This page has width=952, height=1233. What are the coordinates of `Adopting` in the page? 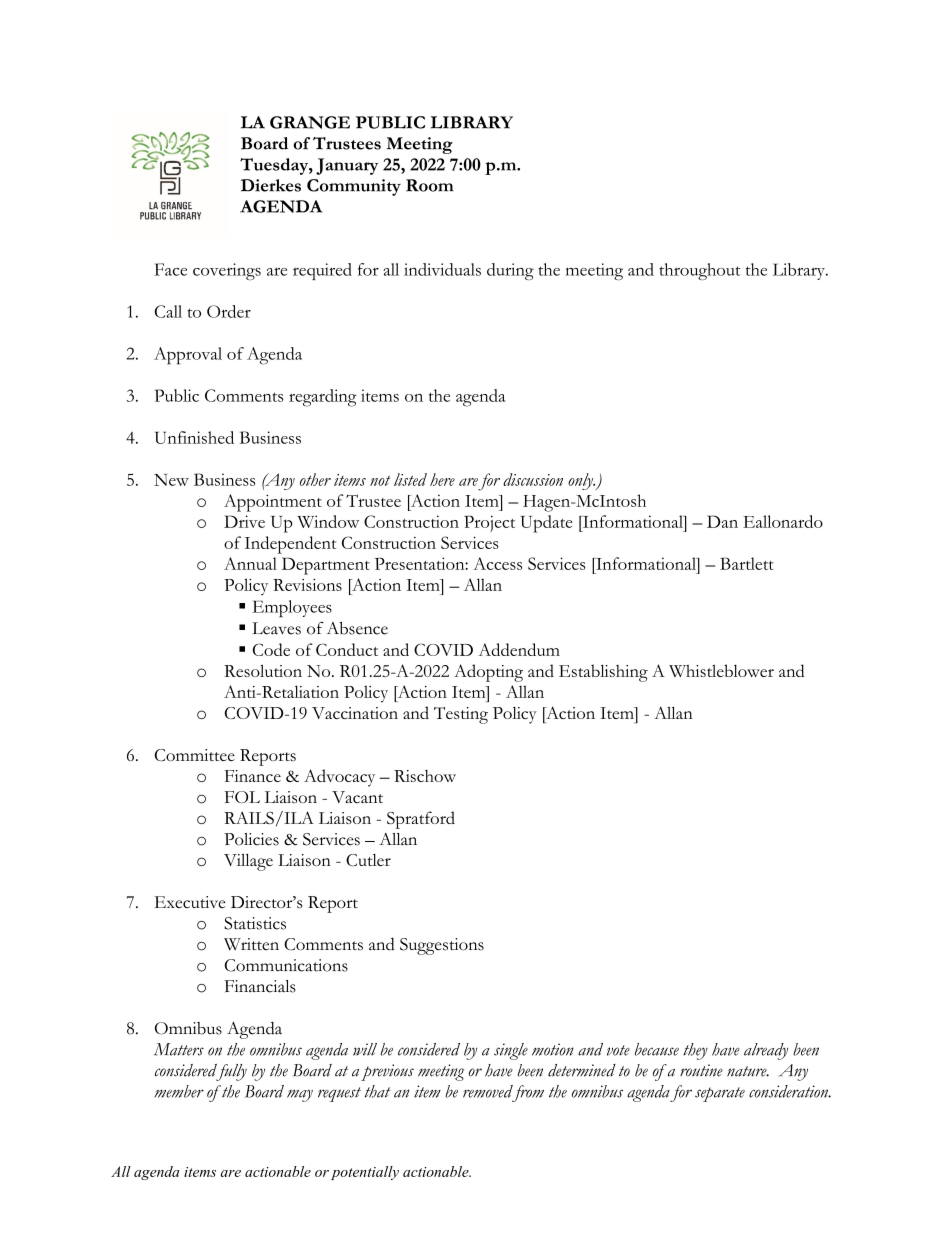 It's located at (488, 673).
